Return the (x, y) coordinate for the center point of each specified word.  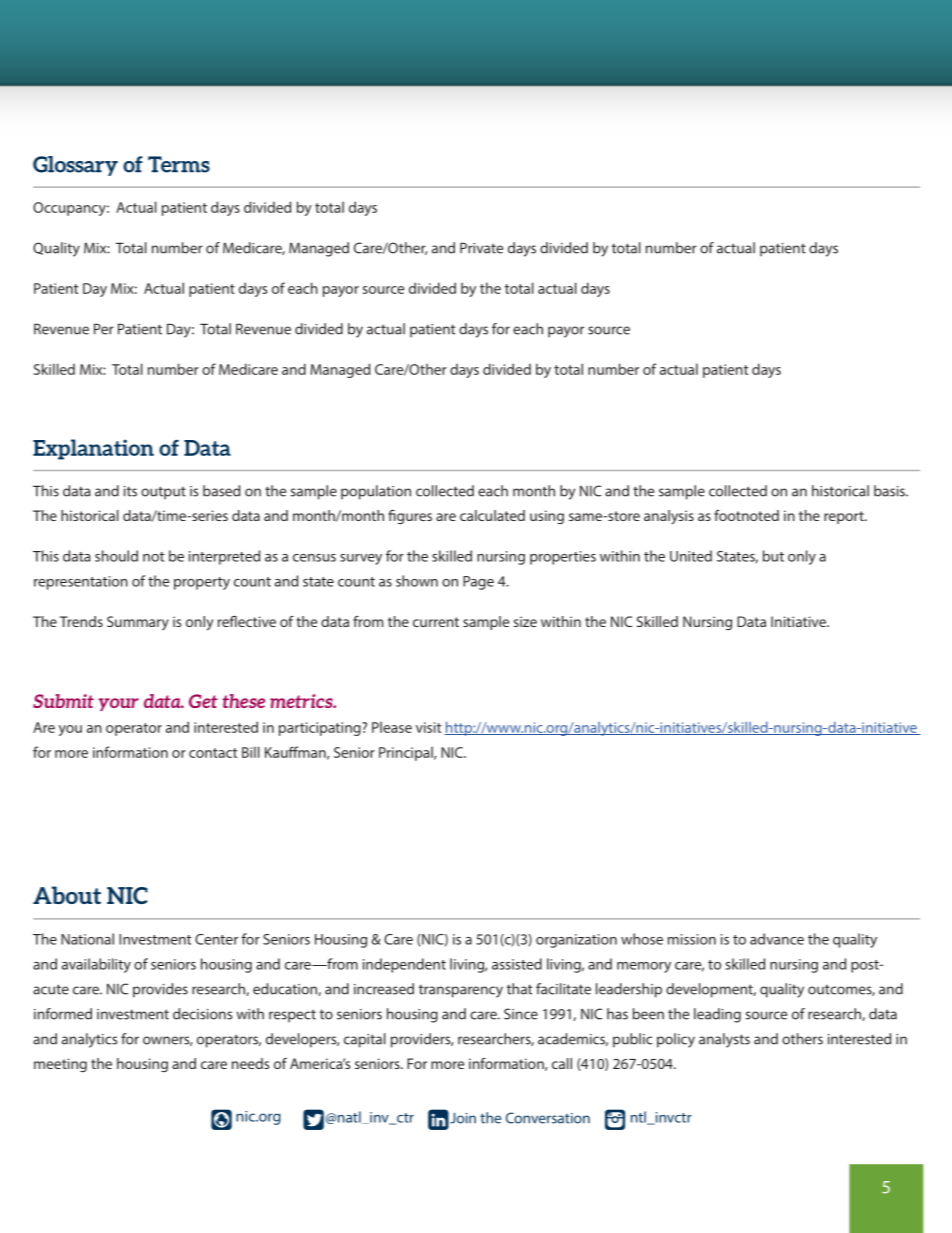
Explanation (93, 449)
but (773, 556)
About (67, 895)
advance (777, 939)
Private (481, 248)
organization (576, 941)
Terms (179, 164)
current (436, 622)
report (845, 517)
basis (890, 491)
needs (250, 1063)
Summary (138, 623)
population (376, 492)
